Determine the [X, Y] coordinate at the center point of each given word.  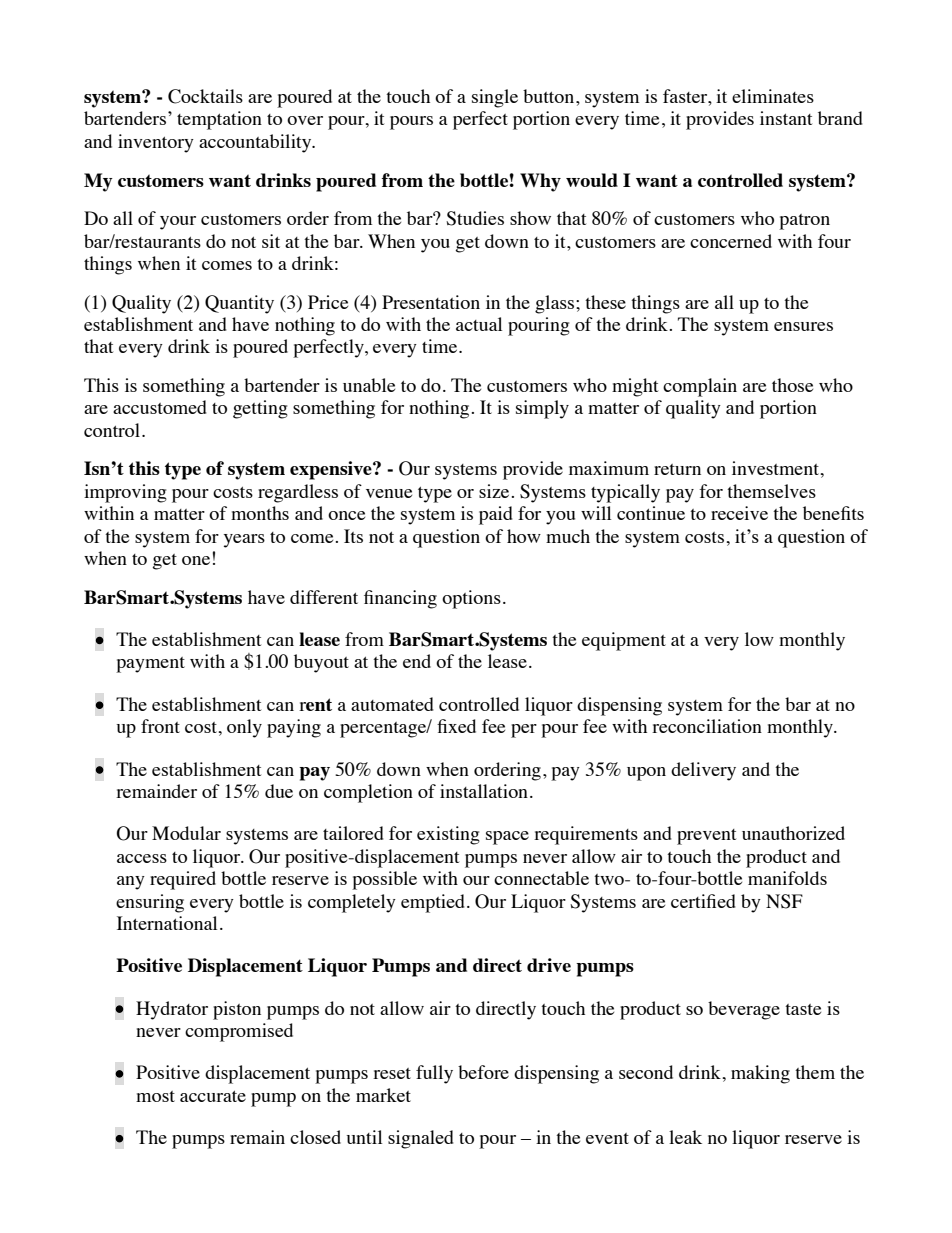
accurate [213, 1096]
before [483, 1072]
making [760, 1074]
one [196, 560]
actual [479, 324]
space [507, 838]
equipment [624, 641]
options [471, 599]
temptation [219, 120]
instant [786, 118]
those [792, 385]
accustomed [160, 407]
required [183, 880]
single [495, 98]
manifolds [787, 878]
